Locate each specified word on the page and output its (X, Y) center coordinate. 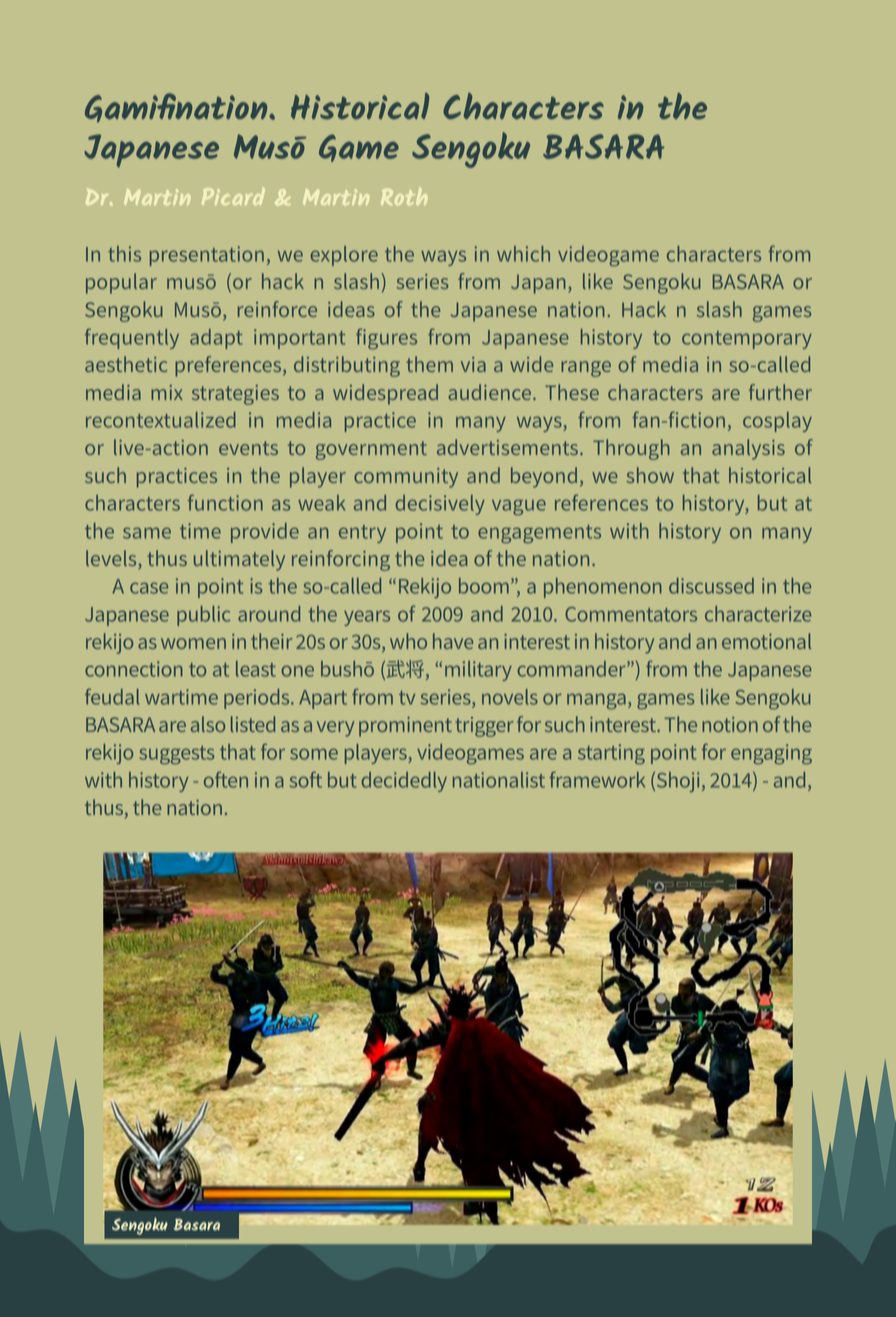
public (203, 616)
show (650, 475)
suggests (176, 755)
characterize (758, 614)
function (225, 502)
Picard (233, 196)
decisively (440, 505)
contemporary (747, 340)
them (429, 364)
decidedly (404, 782)
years (367, 618)
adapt (216, 339)
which (523, 254)
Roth (404, 196)
